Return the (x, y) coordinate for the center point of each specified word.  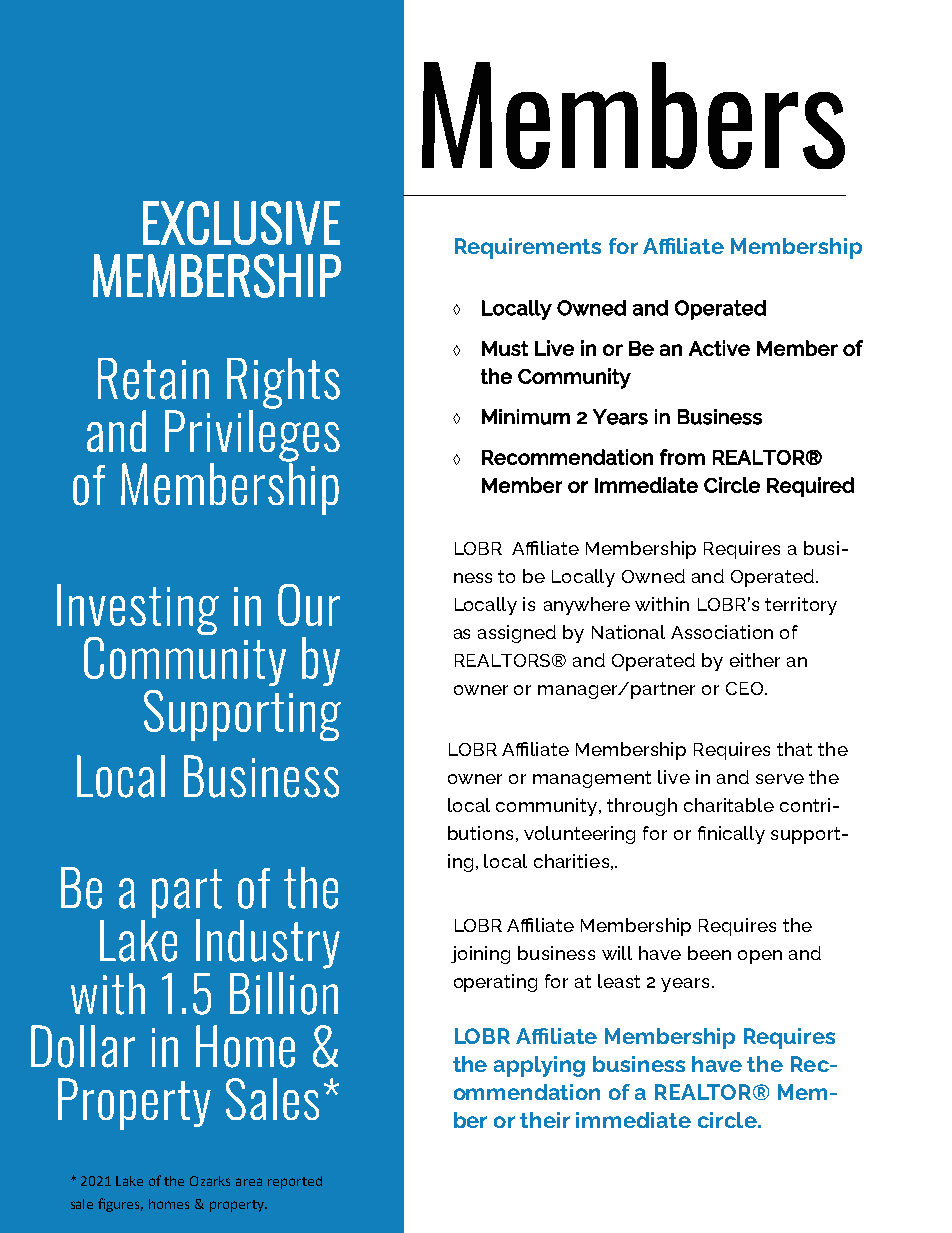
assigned (517, 634)
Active (719, 348)
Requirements (528, 248)
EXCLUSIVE (241, 223)
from (682, 457)
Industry (268, 944)
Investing (138, 611)
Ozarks (210, 1181)
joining (480, 955)
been (709, 953)
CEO (746, 688)
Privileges (252, 435)
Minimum (526, 417)
